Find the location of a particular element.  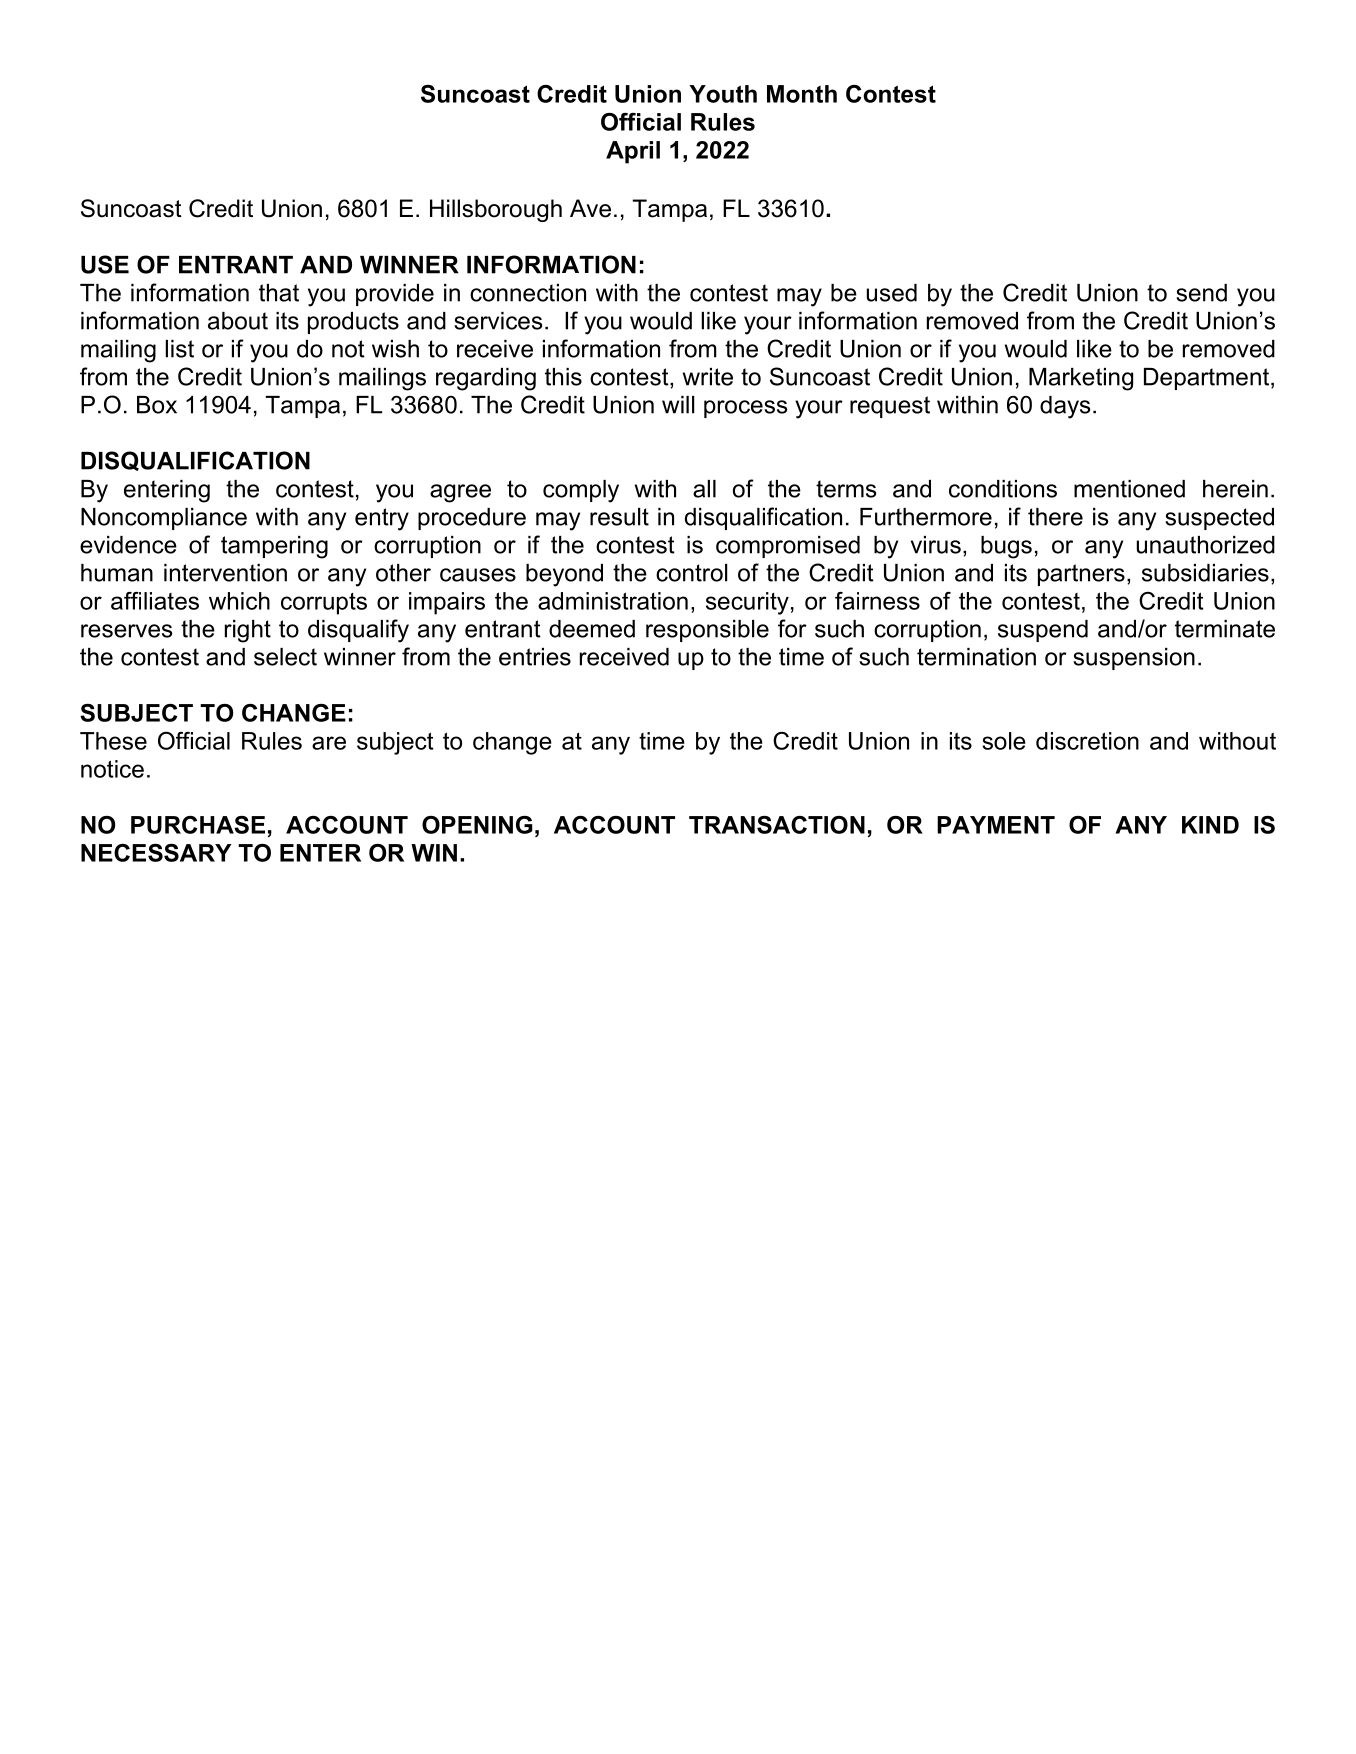

PURCHASE is located at coordinates (198, 825).
